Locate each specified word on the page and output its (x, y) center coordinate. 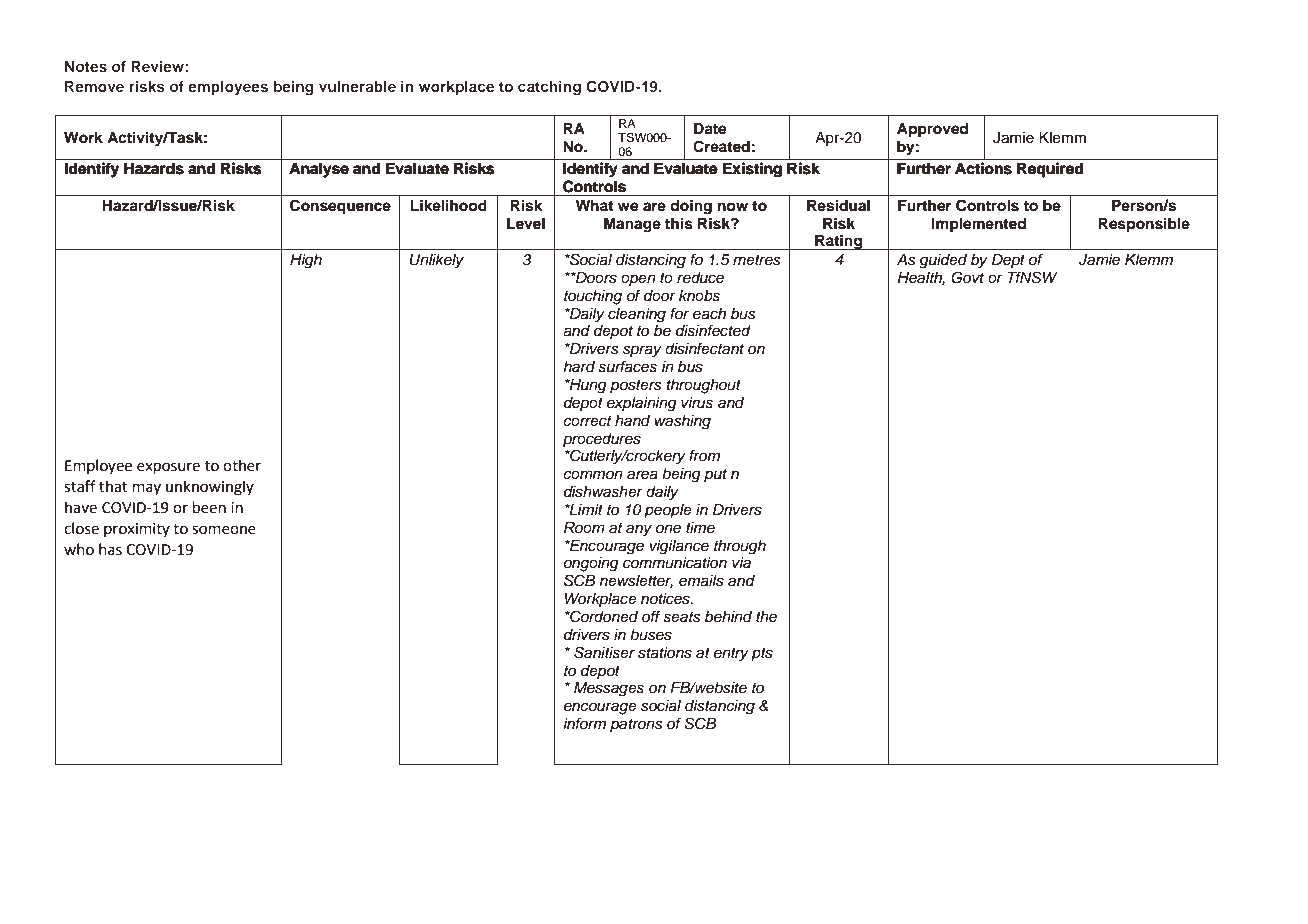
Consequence (340, 207)
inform (584, 723)
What (594, 205)
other (242, 465)
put (715, 475)
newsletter (636, 581)
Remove (94, 86)
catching (549, 88)
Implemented (979, 225)
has (110, 549)
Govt (967, 277)
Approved (932, 130)
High (306, 261)
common (593, 474)
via (741, 563)
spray (642, 351)
